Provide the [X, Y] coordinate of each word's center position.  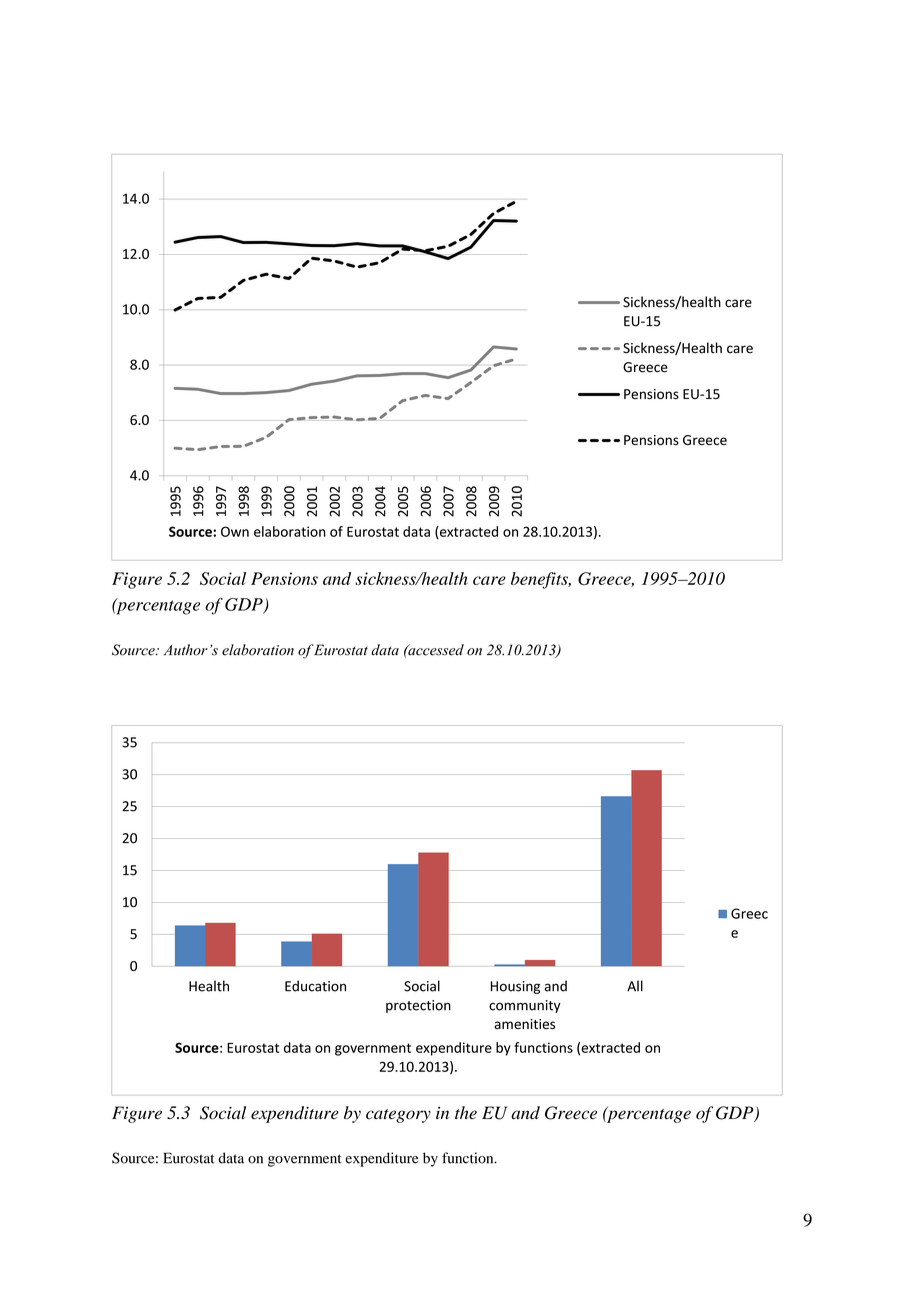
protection [418, 1006]
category [398, 1116]
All [635, 986]
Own [235, 531]
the [466, 1112]
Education [315, 986]
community [525, 1006]
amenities [524, 1024]
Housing [515, 987]
